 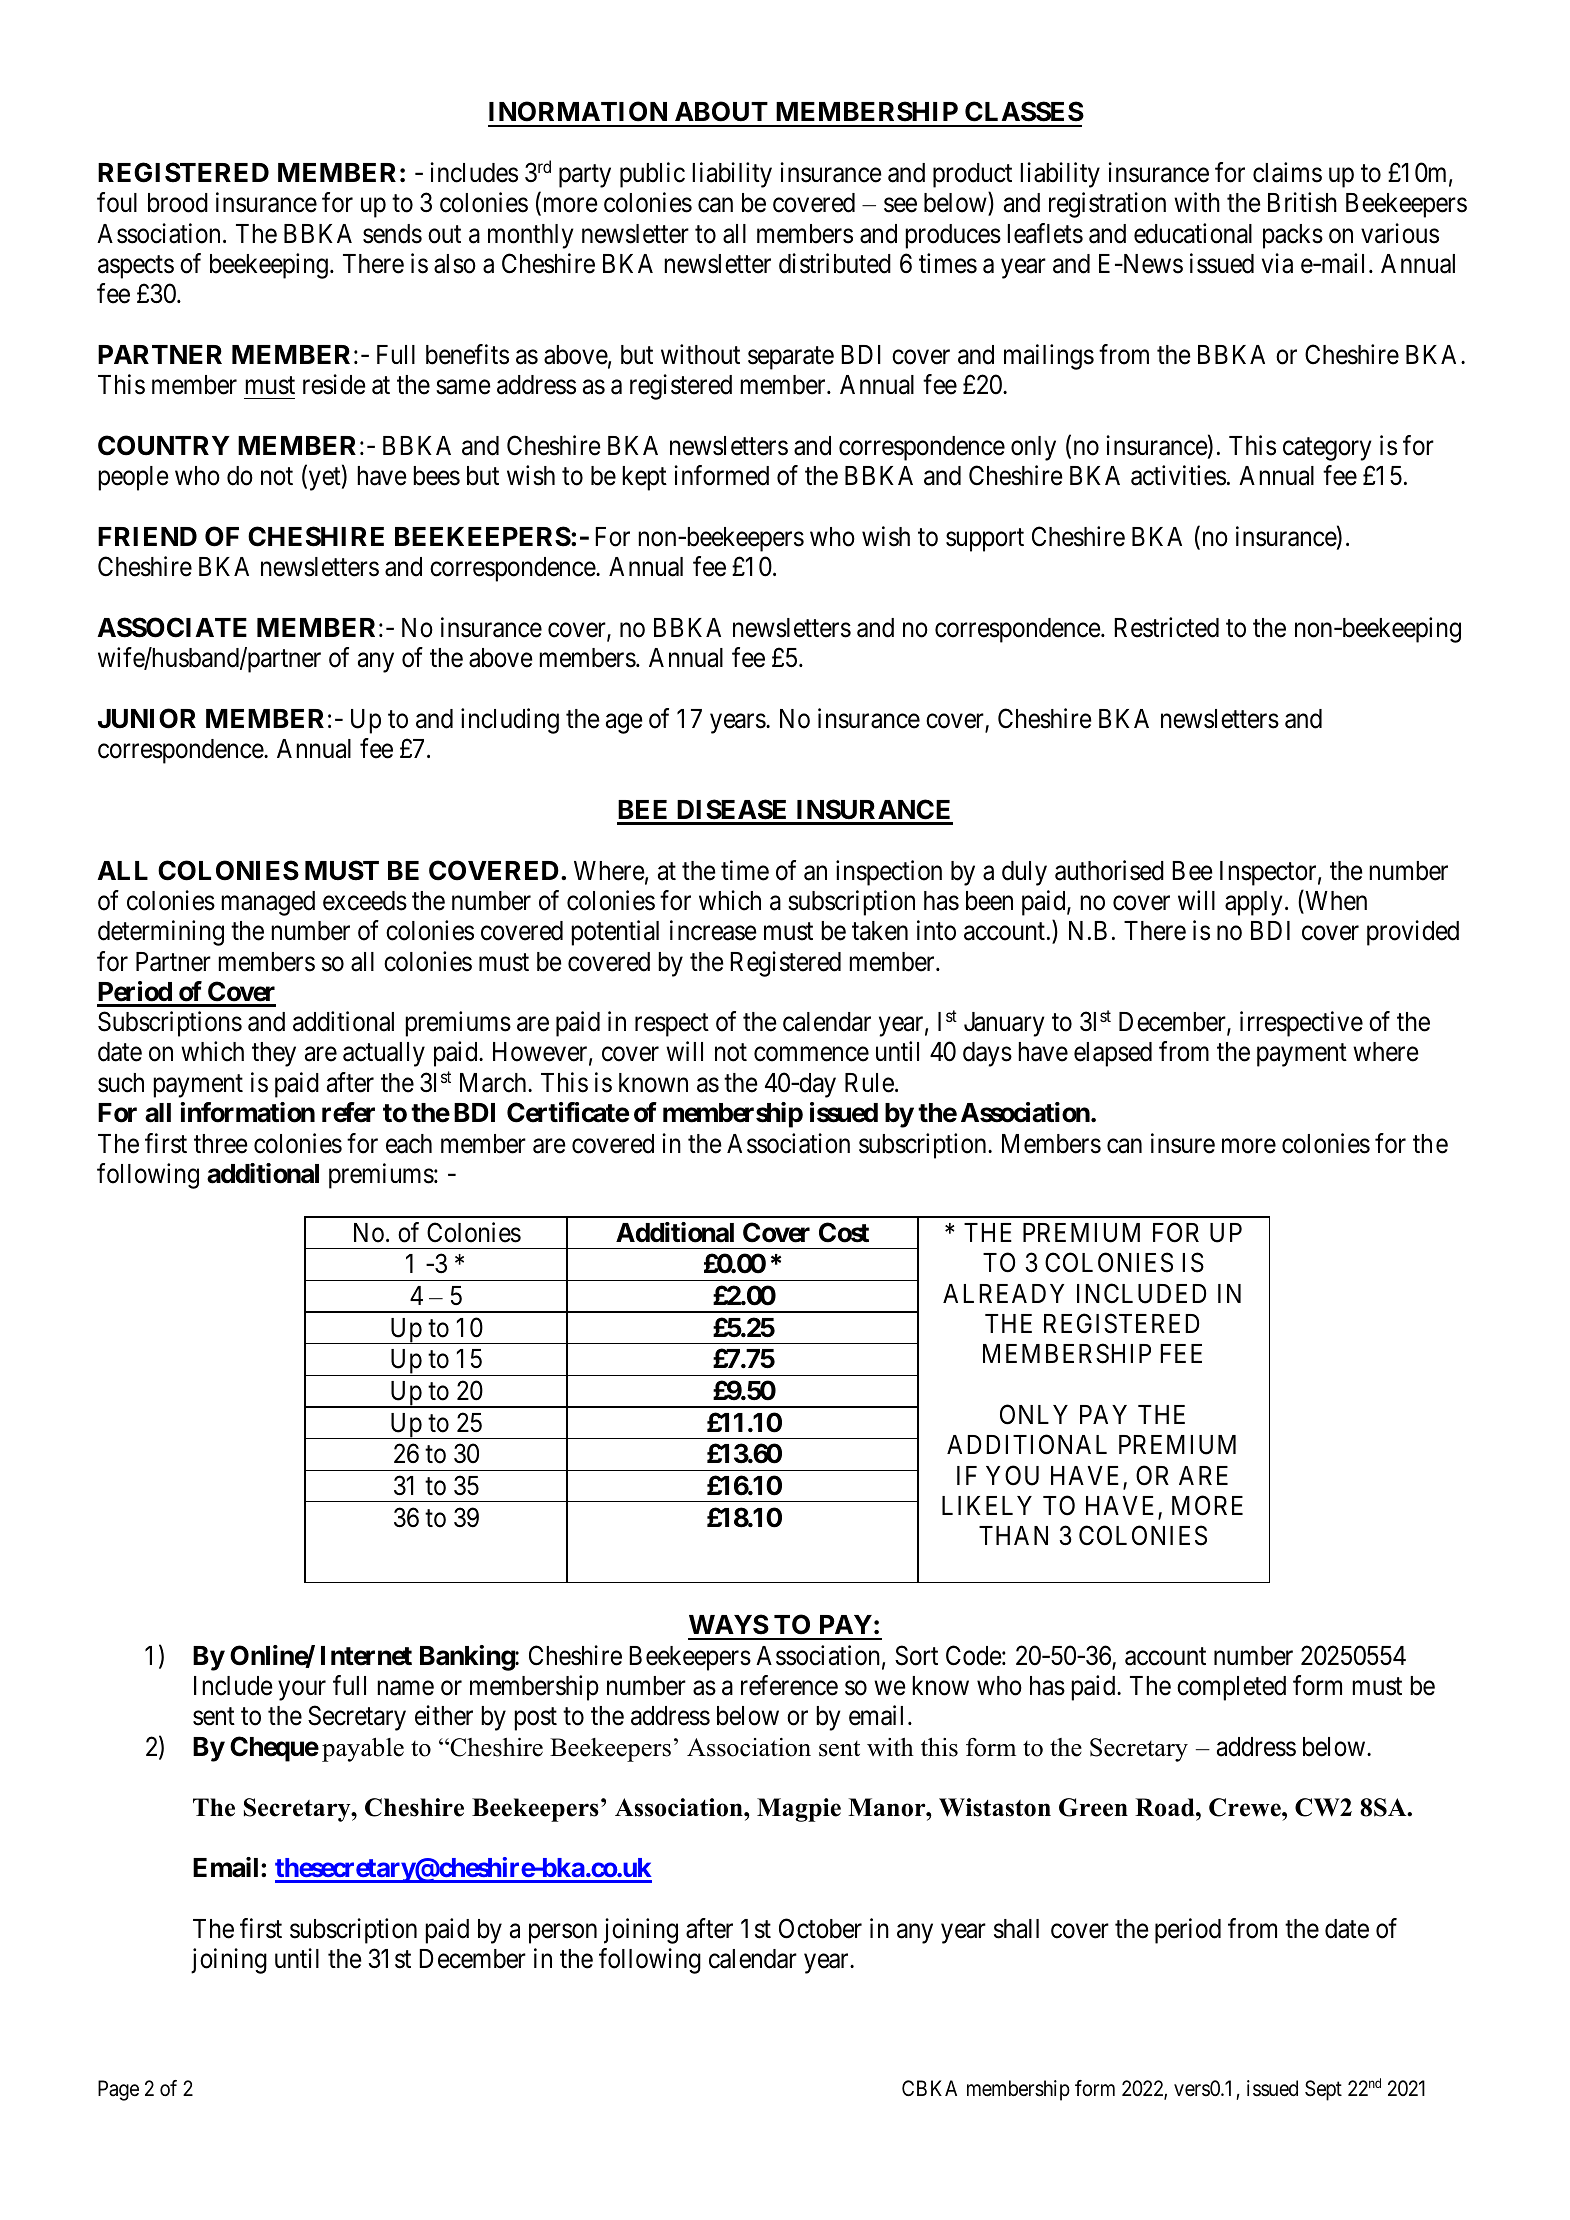 I want to click on brood, so click(x=178, y=203).
